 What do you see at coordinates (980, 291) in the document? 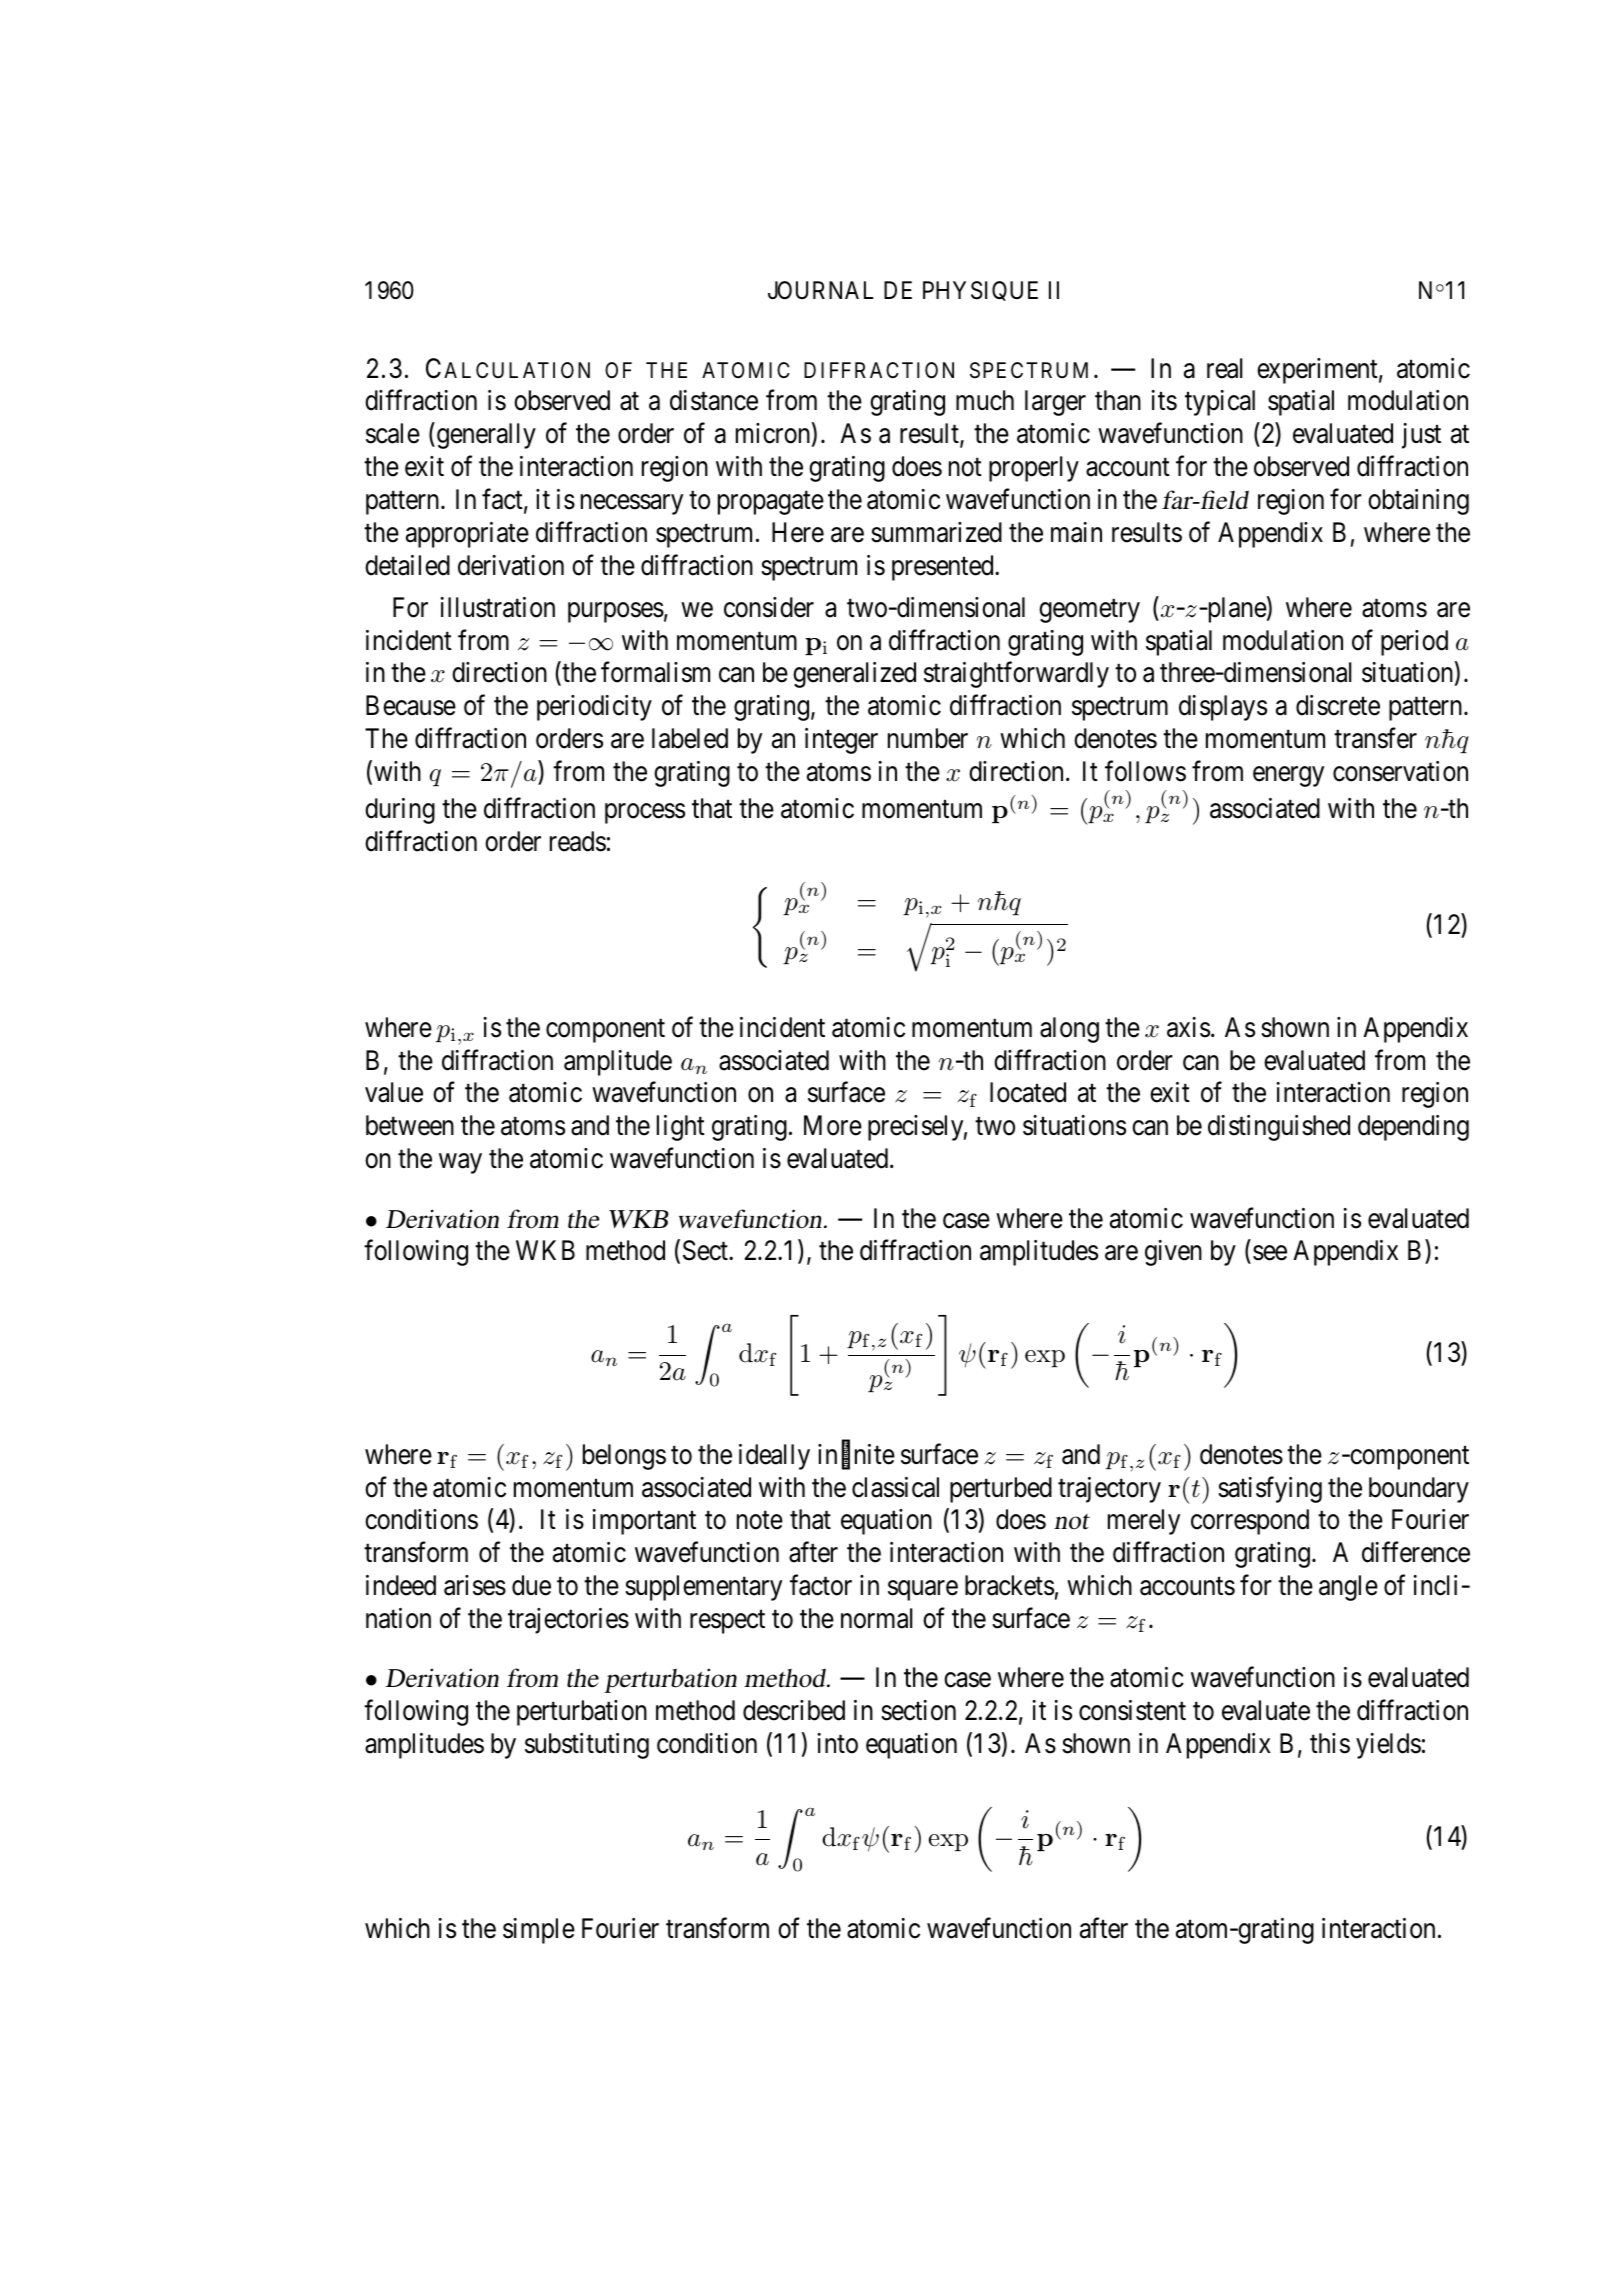
I see `PHYSIQUE` at bounding box center [980, 291].
